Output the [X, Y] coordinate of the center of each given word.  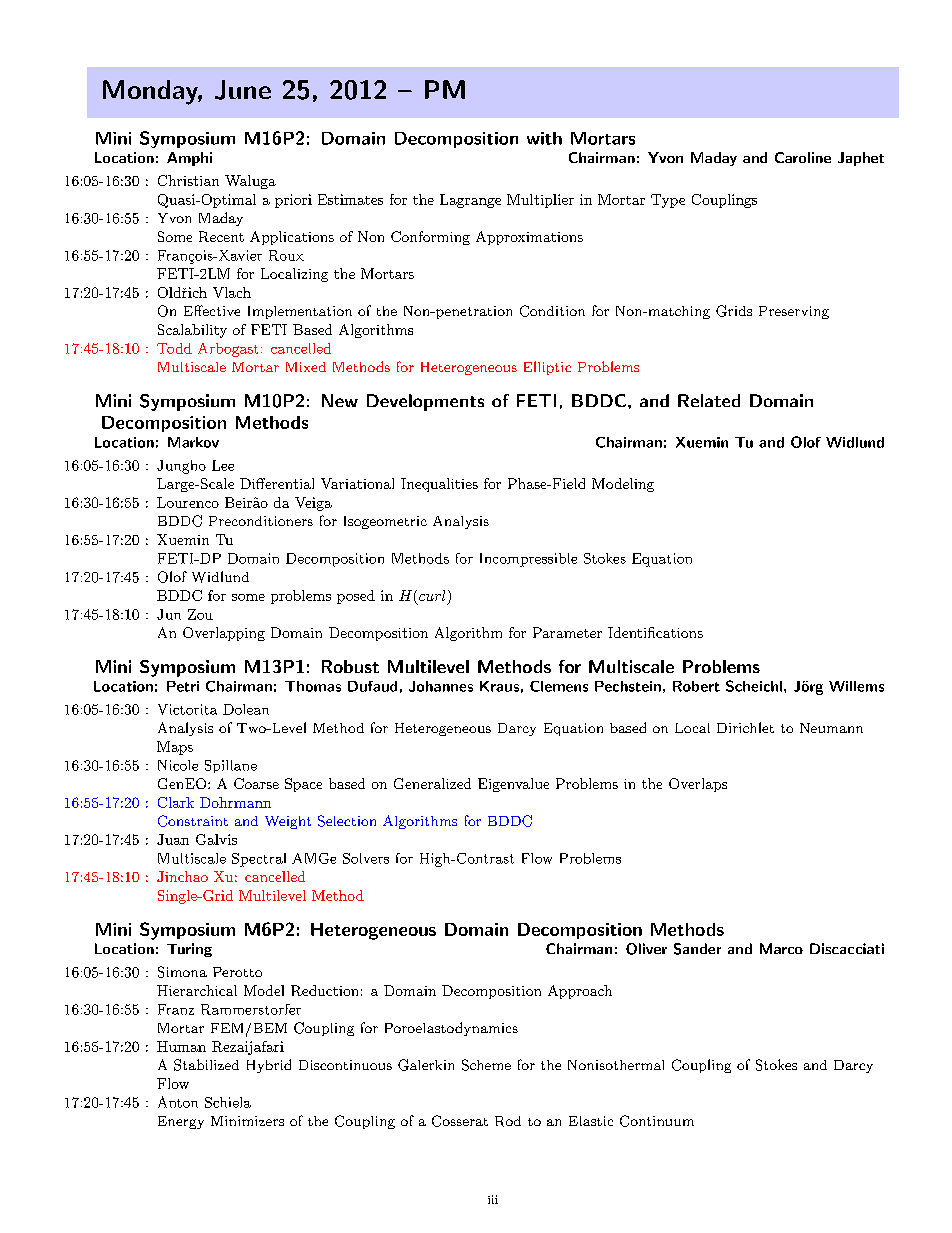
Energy [181, 1122]
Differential [277, 483]
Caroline [803, 157]
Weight [288, 822]
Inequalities [439, 485]
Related [709, 400]
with [544, 138]
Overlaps [698, 785]
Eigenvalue [513, 785]
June [243, 90]
